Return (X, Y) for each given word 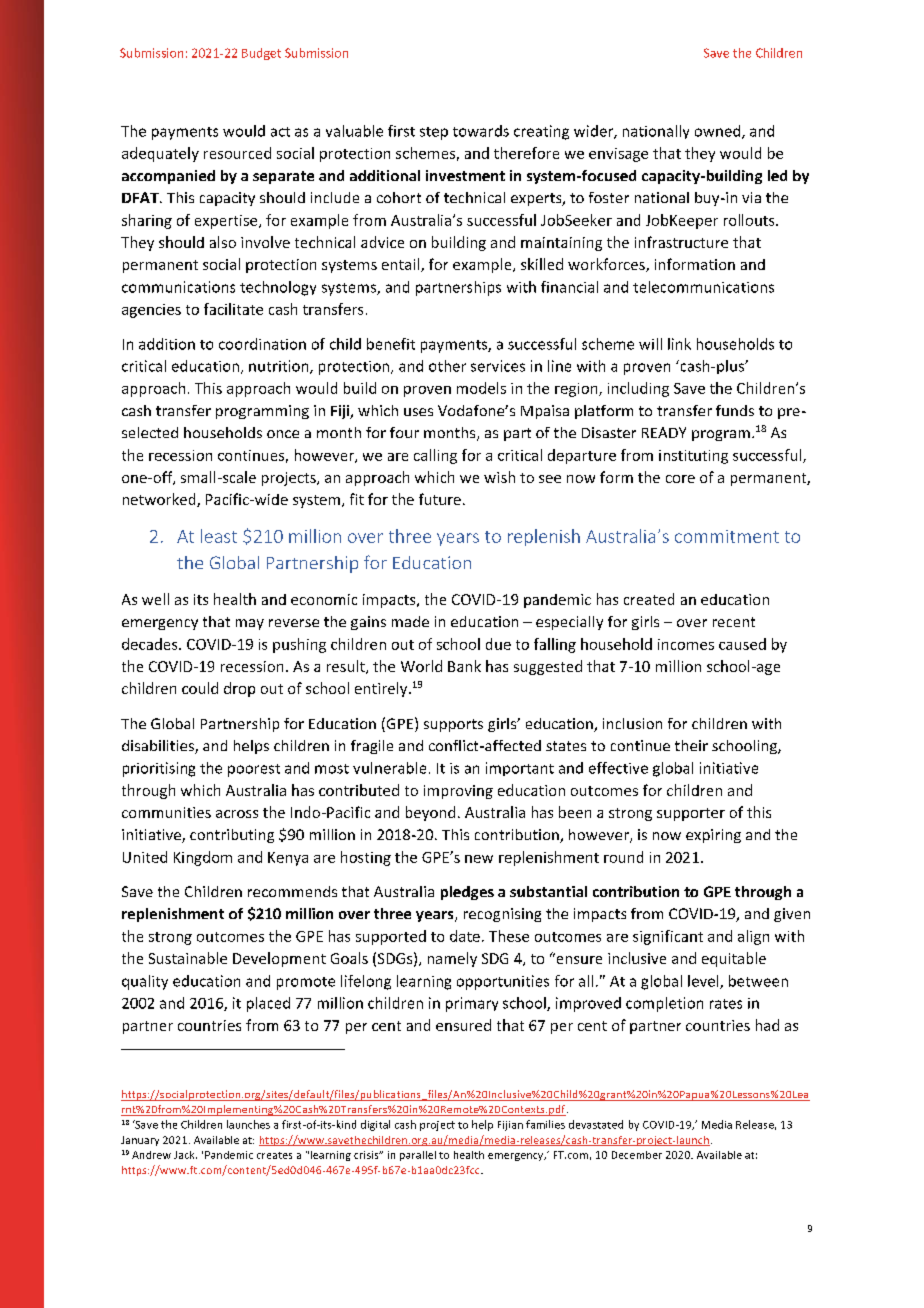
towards (481, 131)
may (250, 624)
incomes (686, 644)
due (498, 644)
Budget (261, 54)
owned (719, 132)
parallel (418, 1156)
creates (274, 1155)
